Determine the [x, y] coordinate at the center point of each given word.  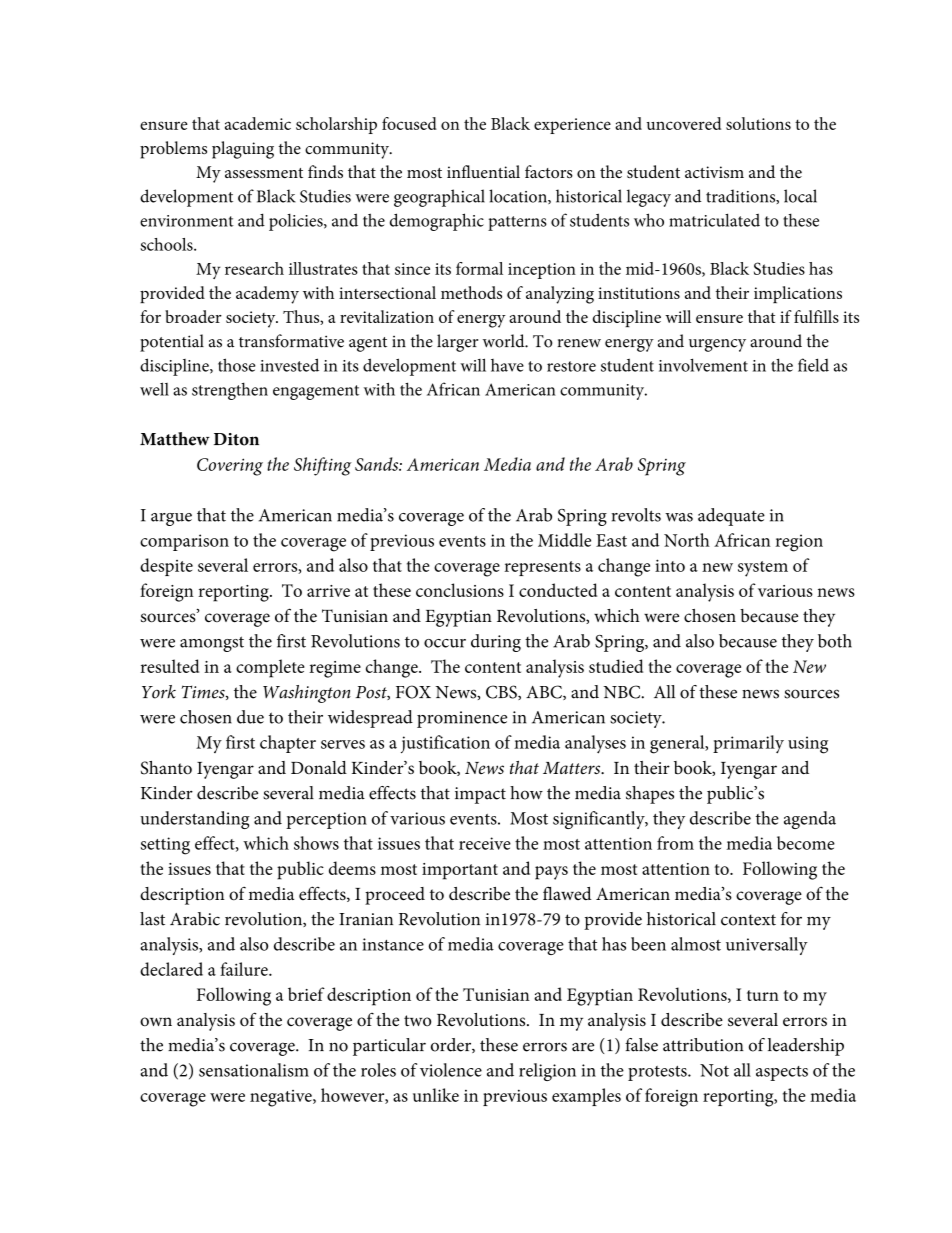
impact [480, 795]
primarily [748, 744]
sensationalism [254, 1070]
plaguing [243, 150]
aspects [782, 1073]
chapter [288, 744]
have [507, 365]
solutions [758, 123]
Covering [230, 467]
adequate [731, 517]
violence [451, 1070]
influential [483, 171]
